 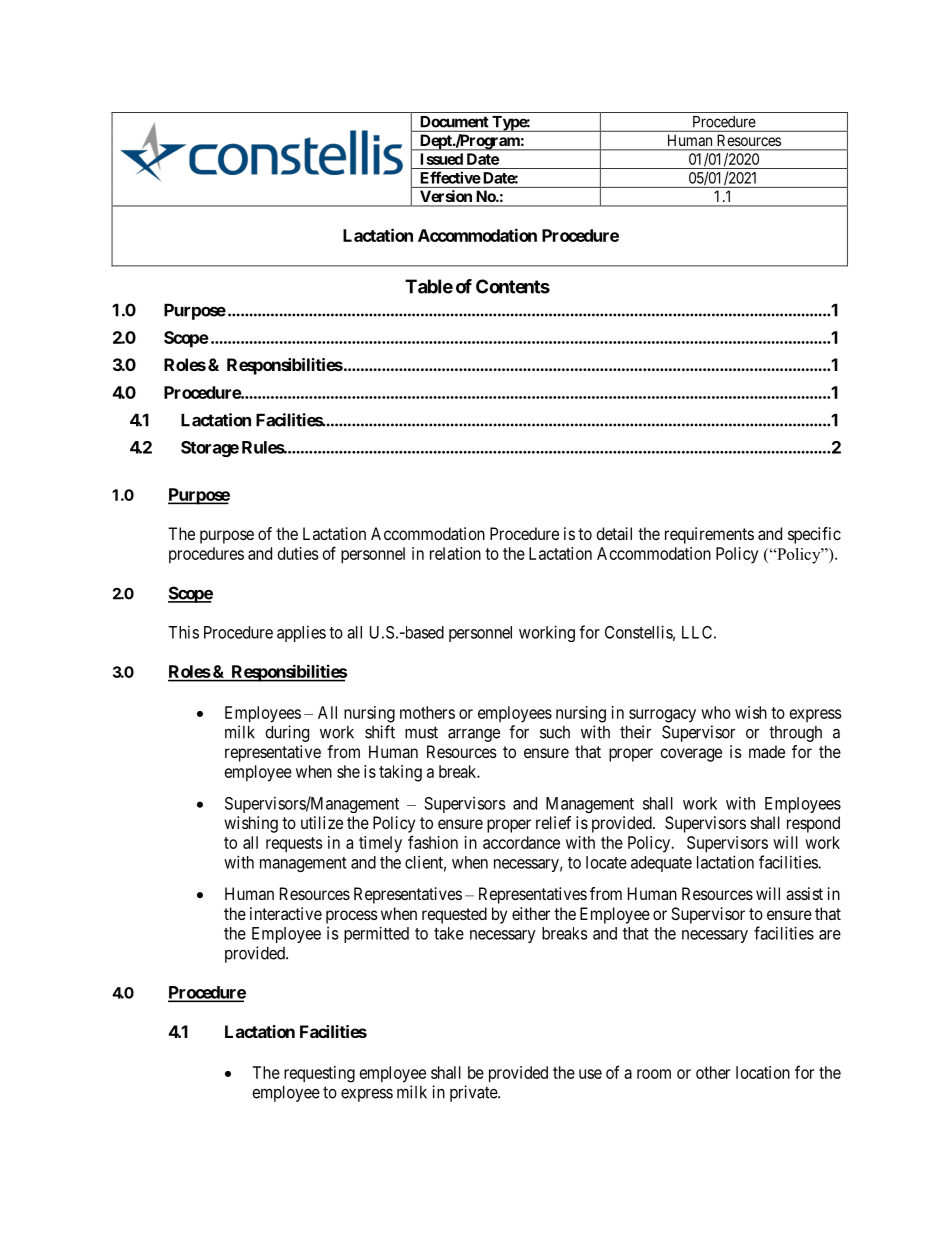 I want to click on Issued, so click(x=442, y=159).
